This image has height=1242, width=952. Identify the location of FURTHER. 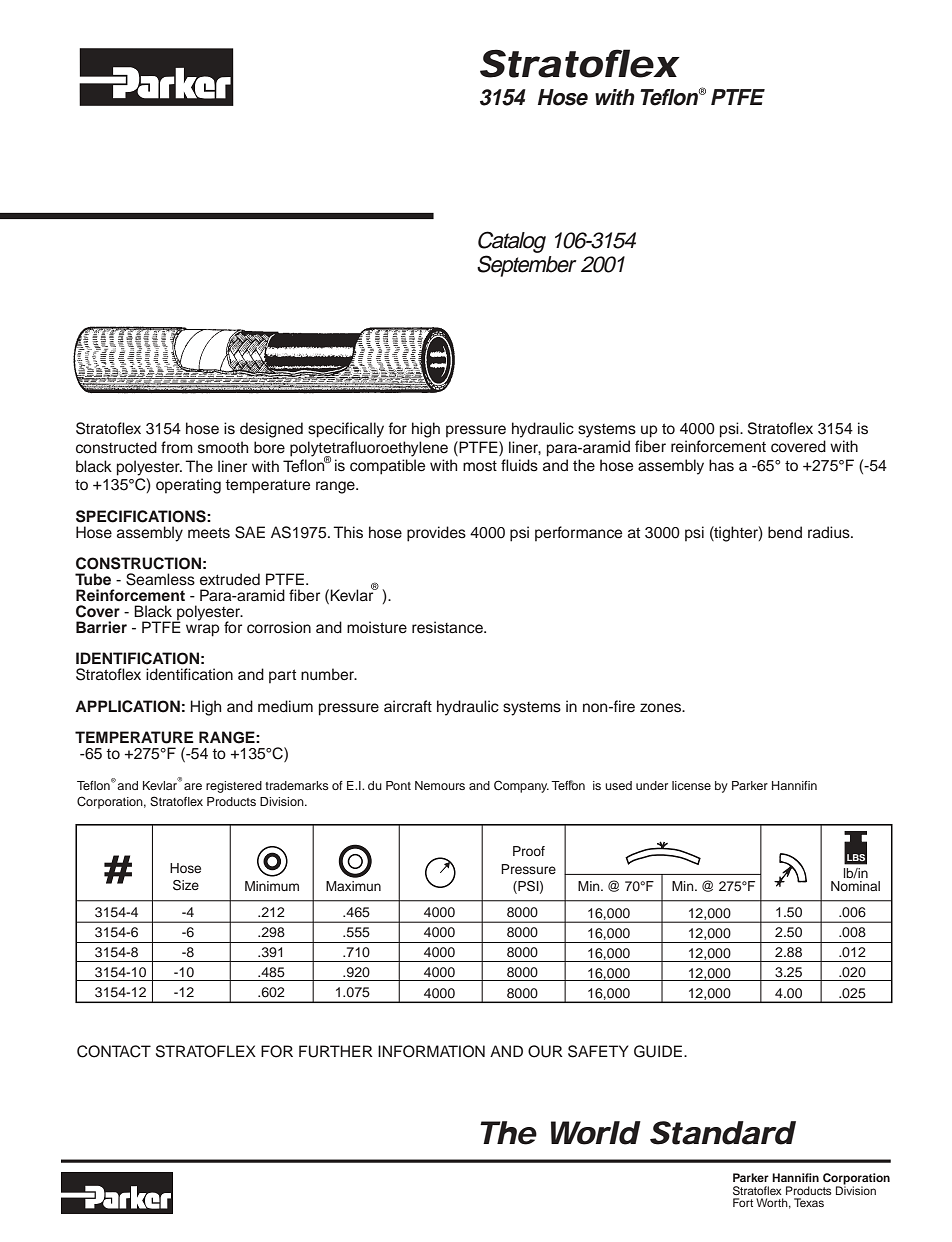
(336, 1051).
